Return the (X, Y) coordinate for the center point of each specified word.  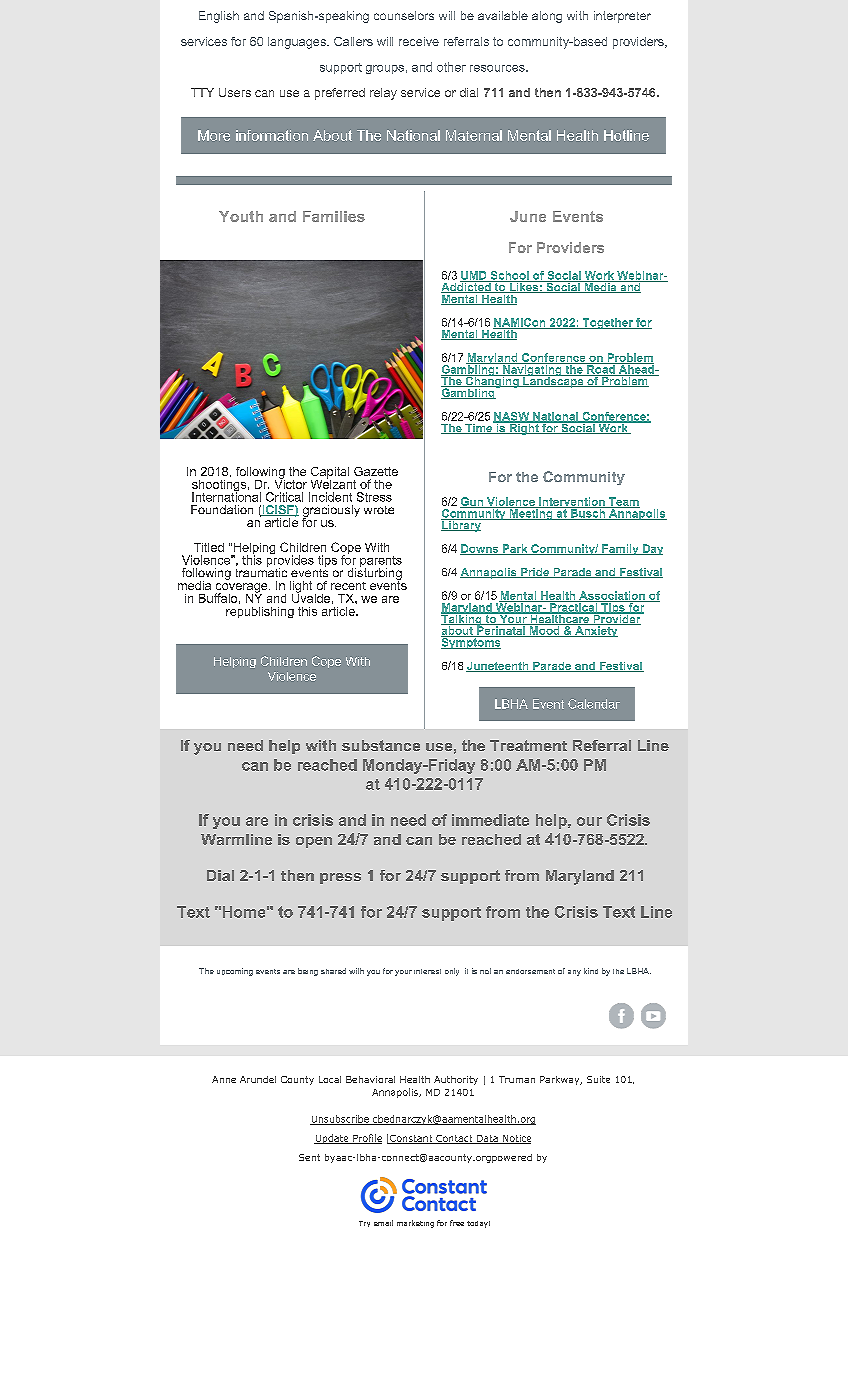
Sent (309, 1157)
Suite (598, 1079)
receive (419, 41)
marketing (415, 1224)
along (547, 17)
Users (235, 92)
